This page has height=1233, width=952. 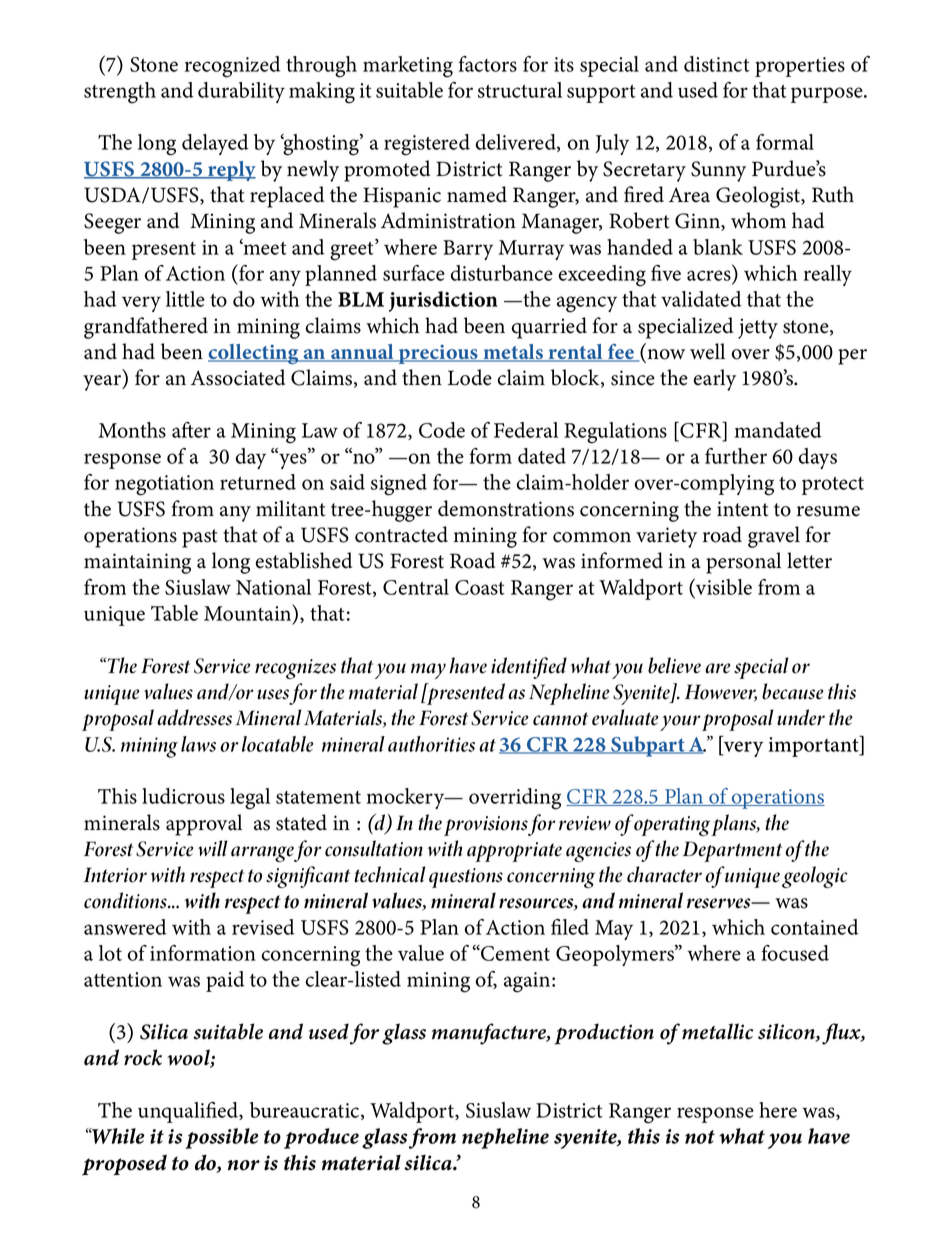 What do you see at coordinates (717, 64) in the page?
I see `distinct` at bounding box center [717, 64].
